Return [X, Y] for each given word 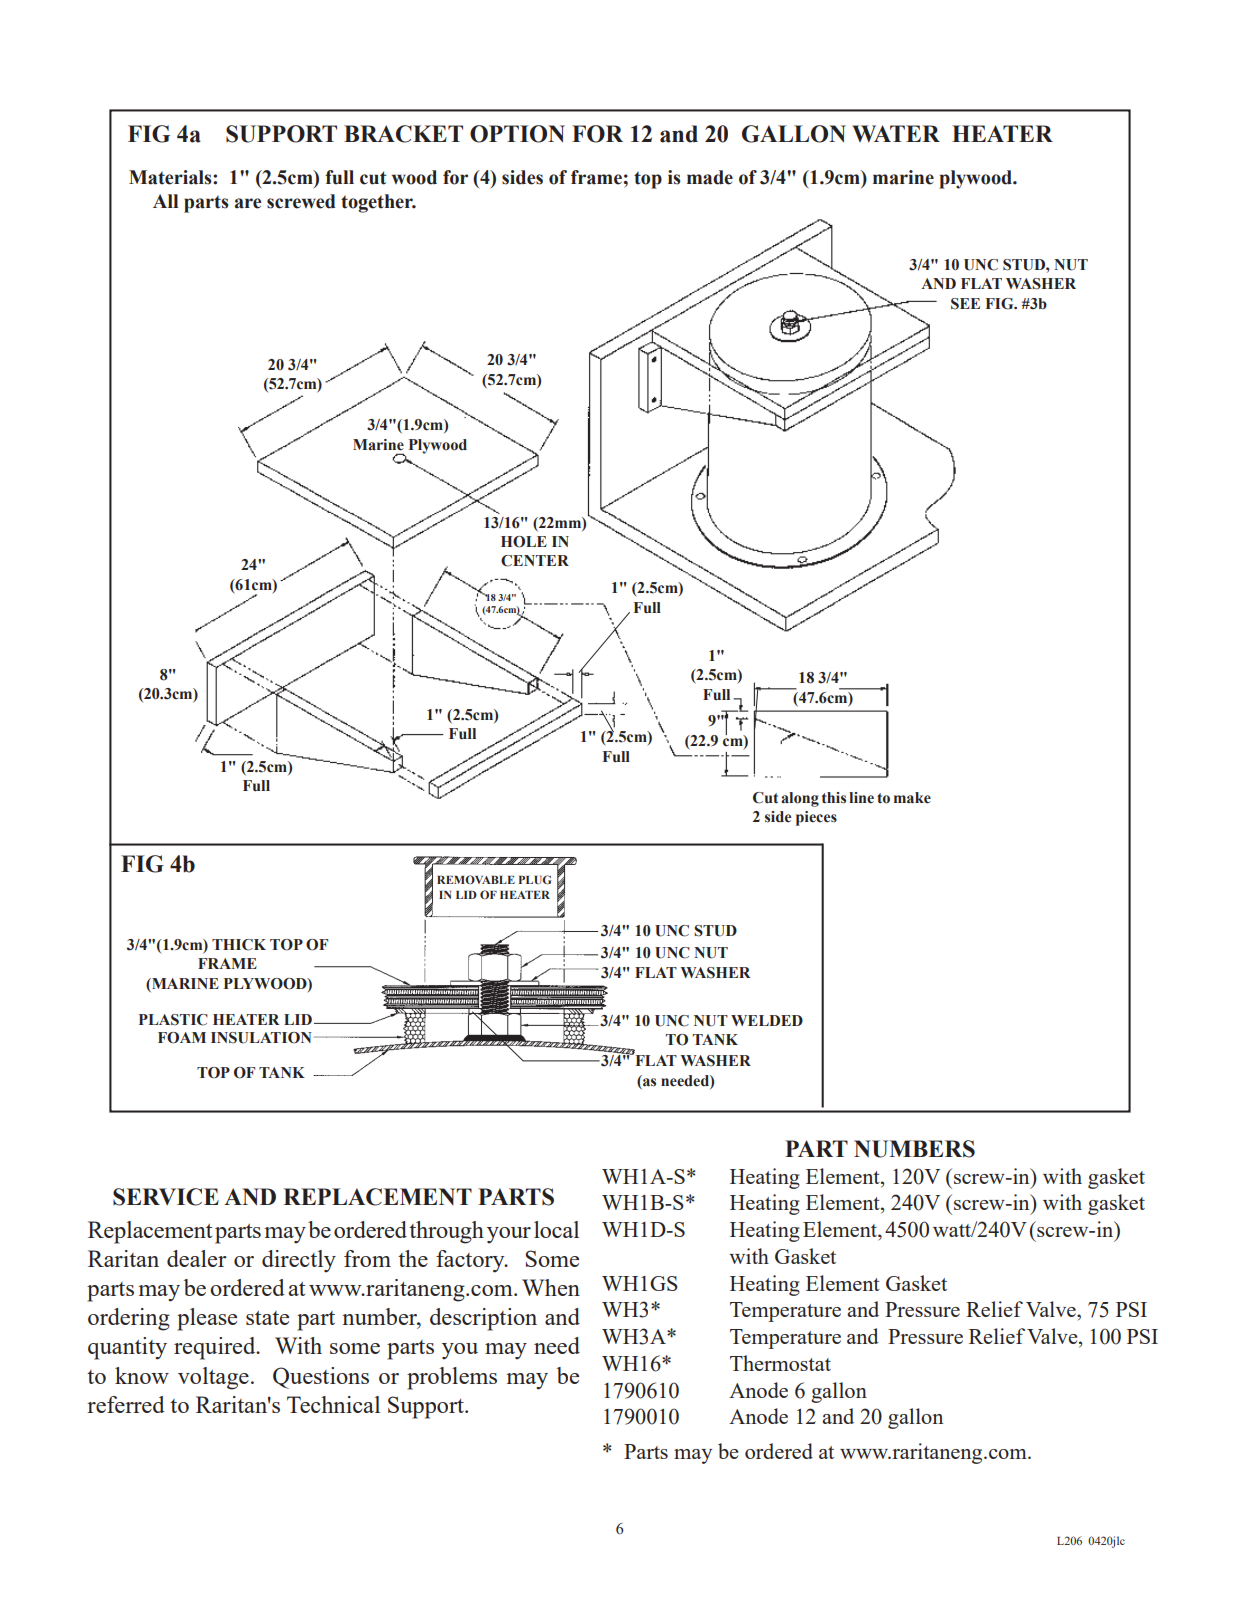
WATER [896, 133]
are [248, 203]
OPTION [517, 134]
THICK [239, 945]
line [861, 798]
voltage [213, 1378]
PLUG [535, 879]
